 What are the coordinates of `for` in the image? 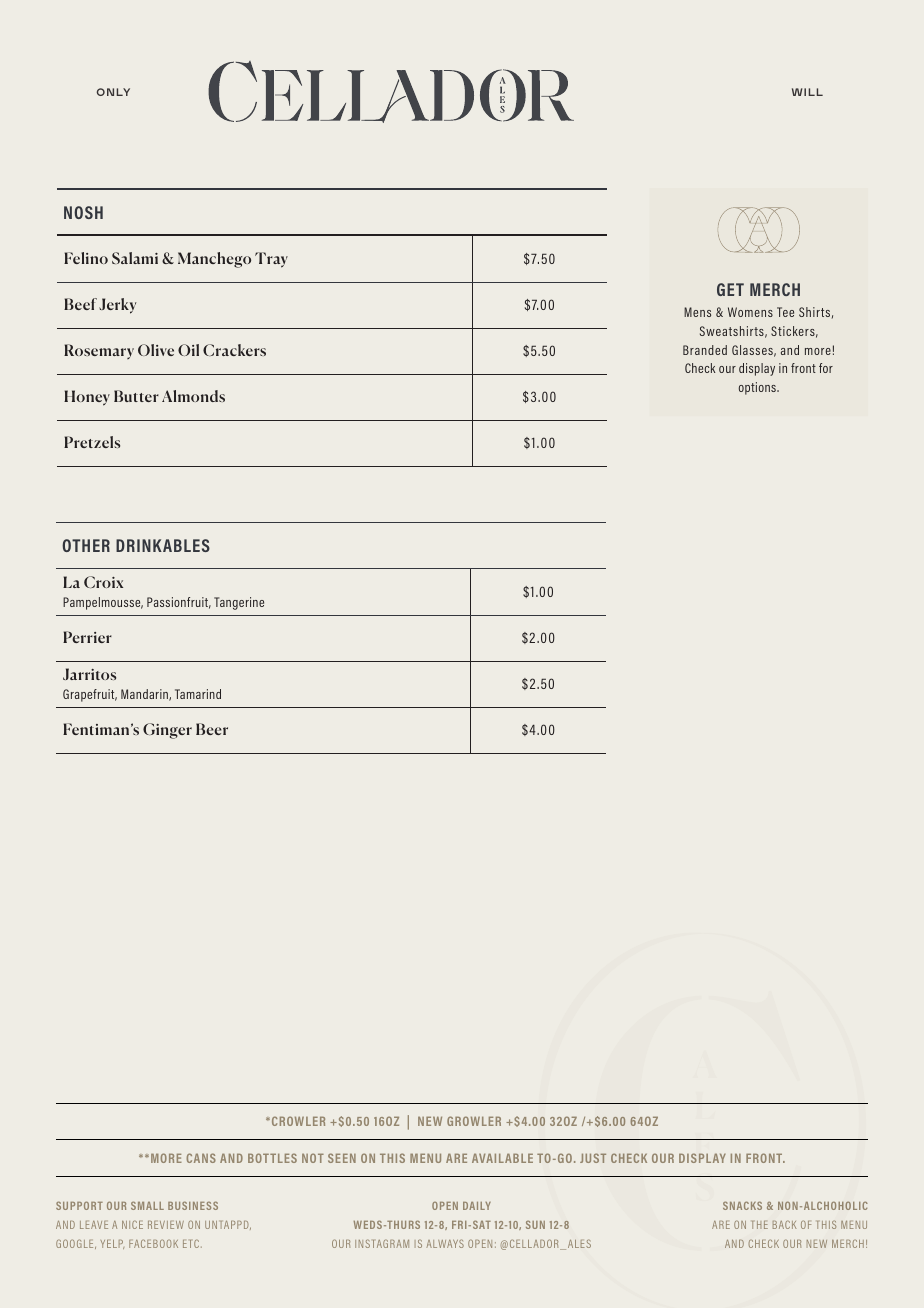 It's located at (826, 368).
